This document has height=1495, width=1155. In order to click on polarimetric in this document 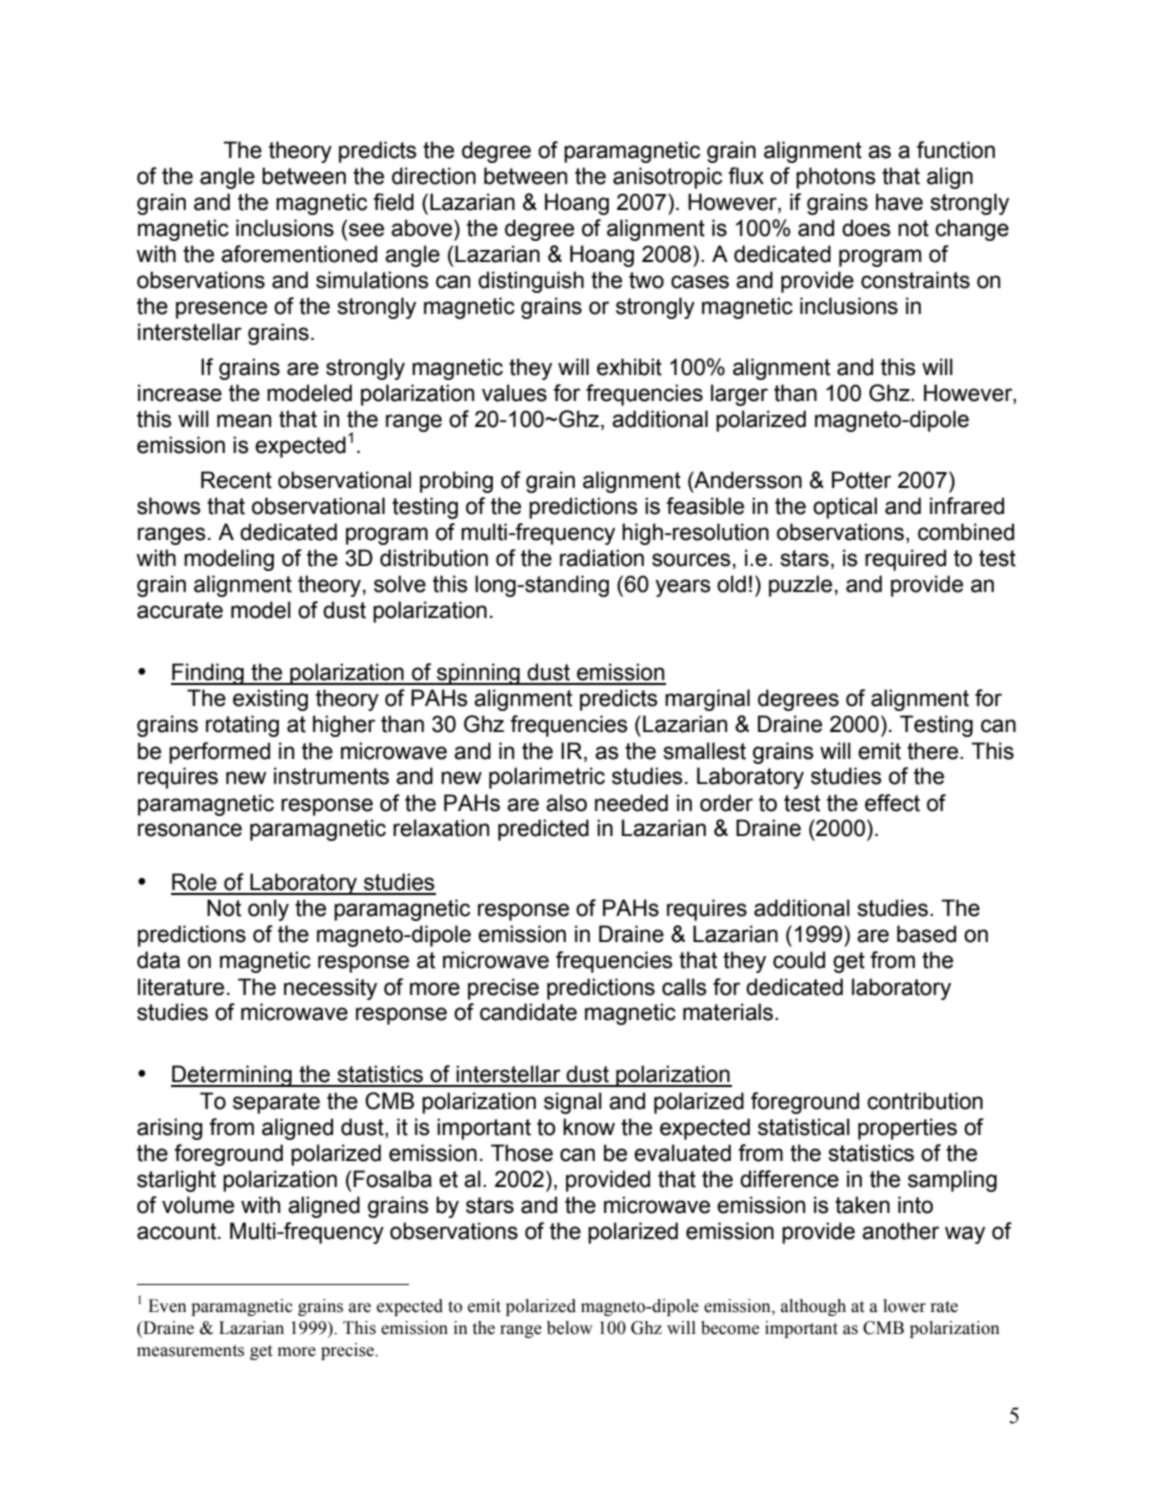, I will do `click(547, 778)`.
